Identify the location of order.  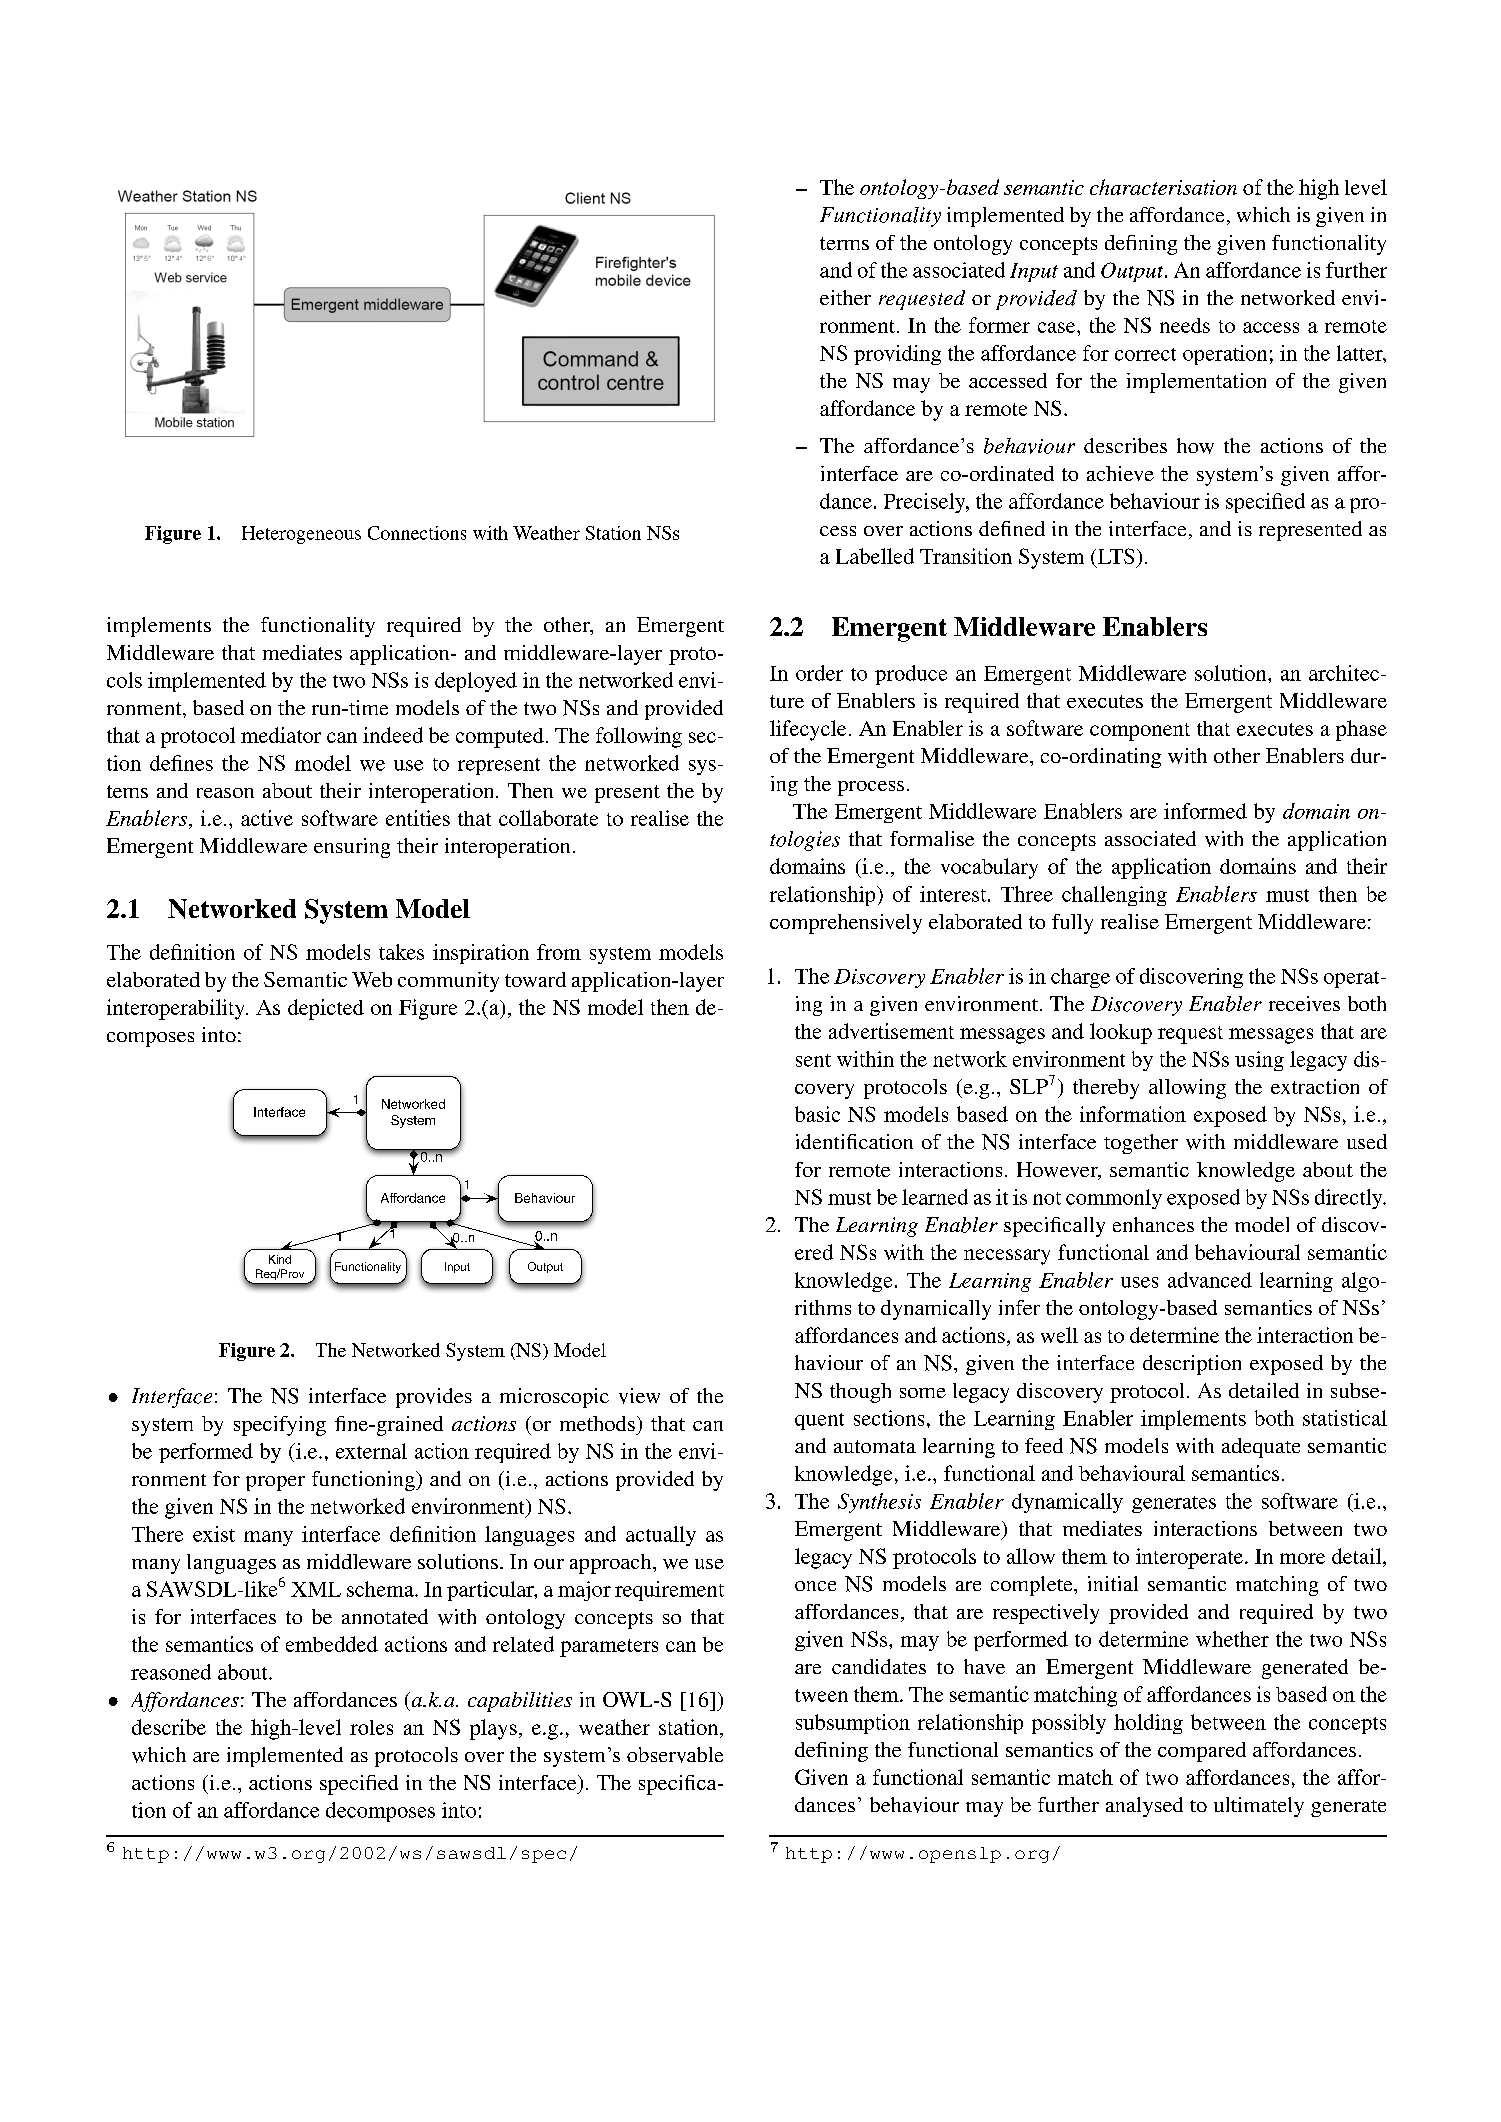
(819, 673).
